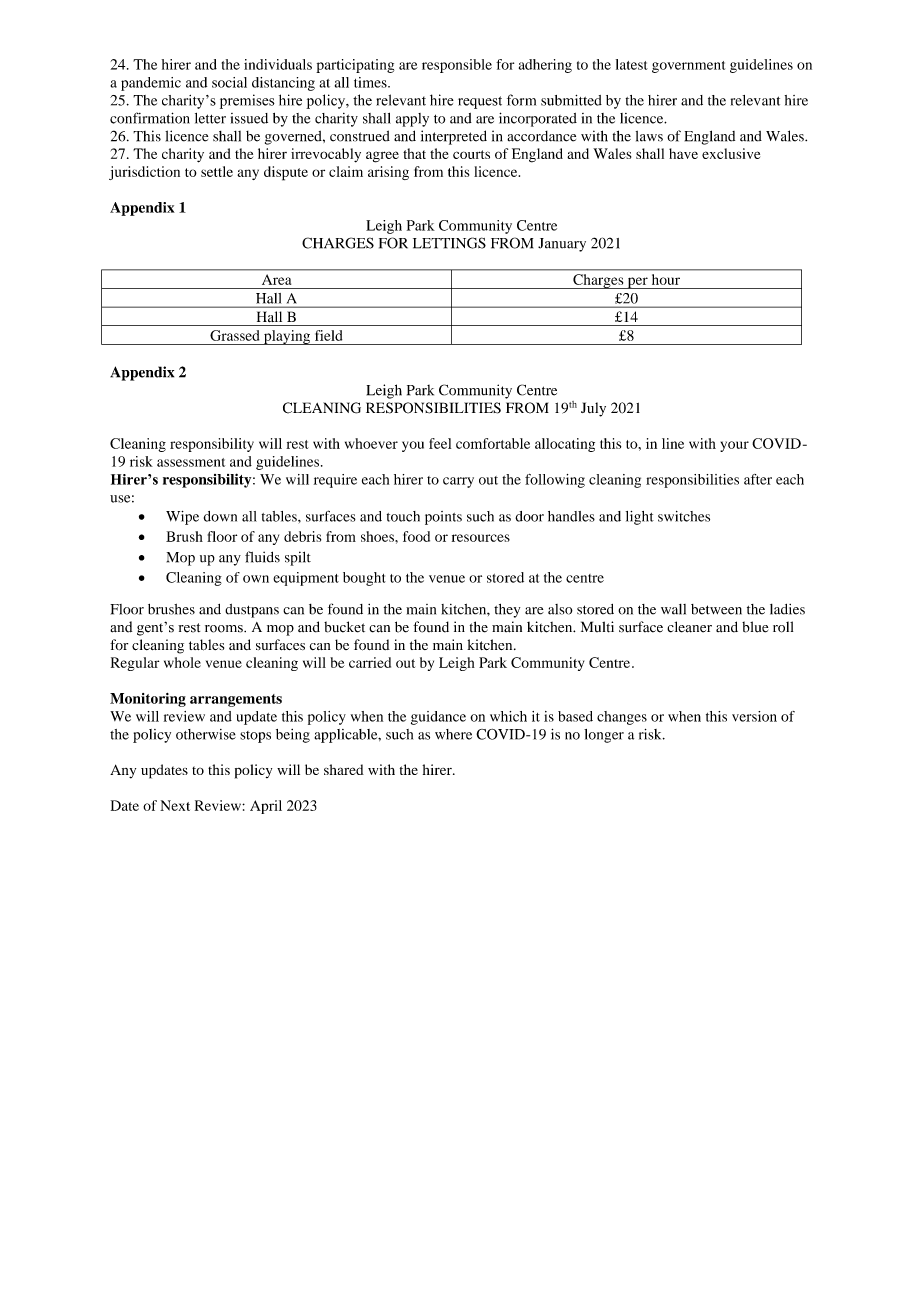 This screenshot has height=1308, width=924. Describe the element at coordinates (480, 102) in the screenshot. I see `request` at that location.
